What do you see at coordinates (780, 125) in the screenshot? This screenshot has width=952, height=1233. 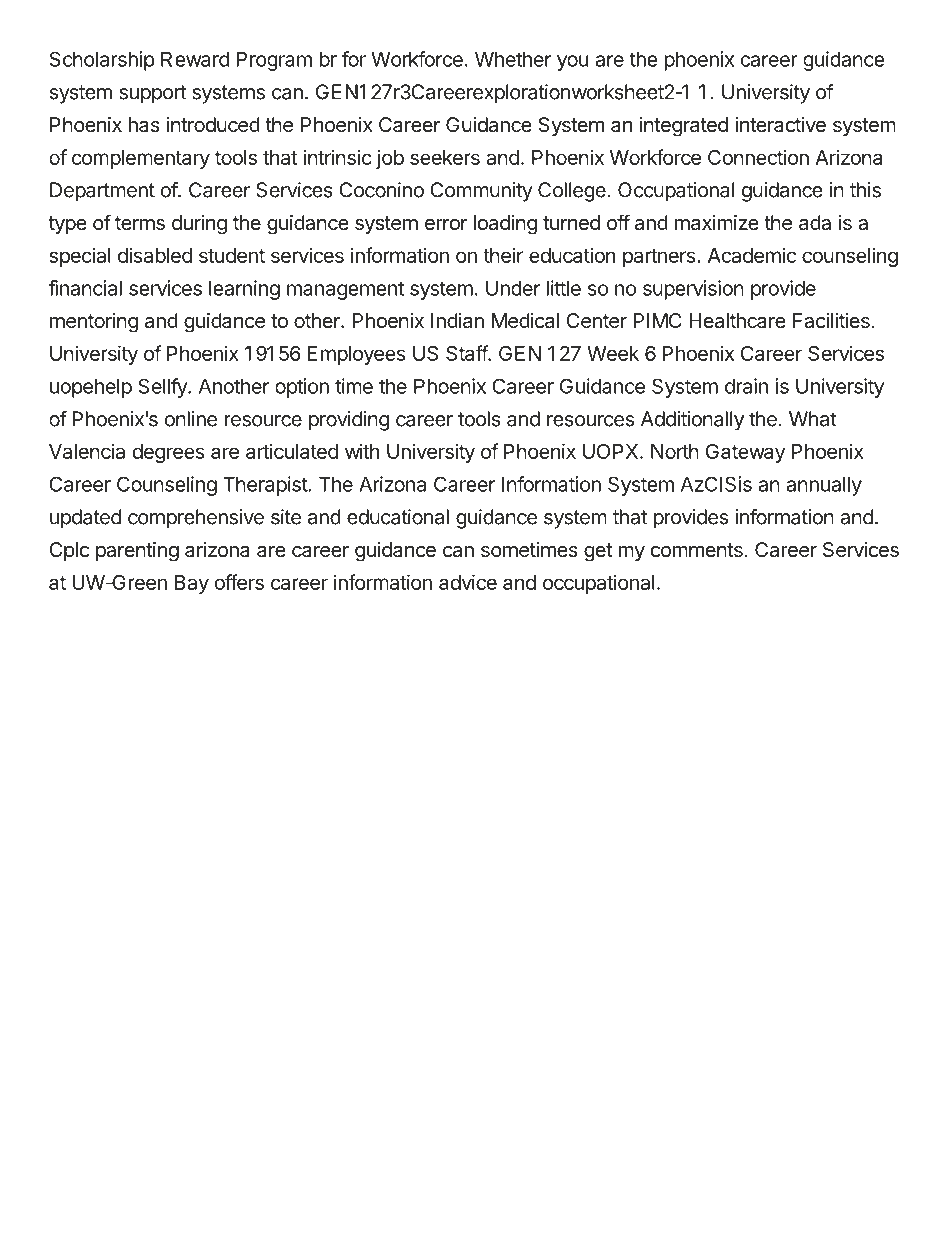 I see `interactive` at bounding box center [780, 125].
